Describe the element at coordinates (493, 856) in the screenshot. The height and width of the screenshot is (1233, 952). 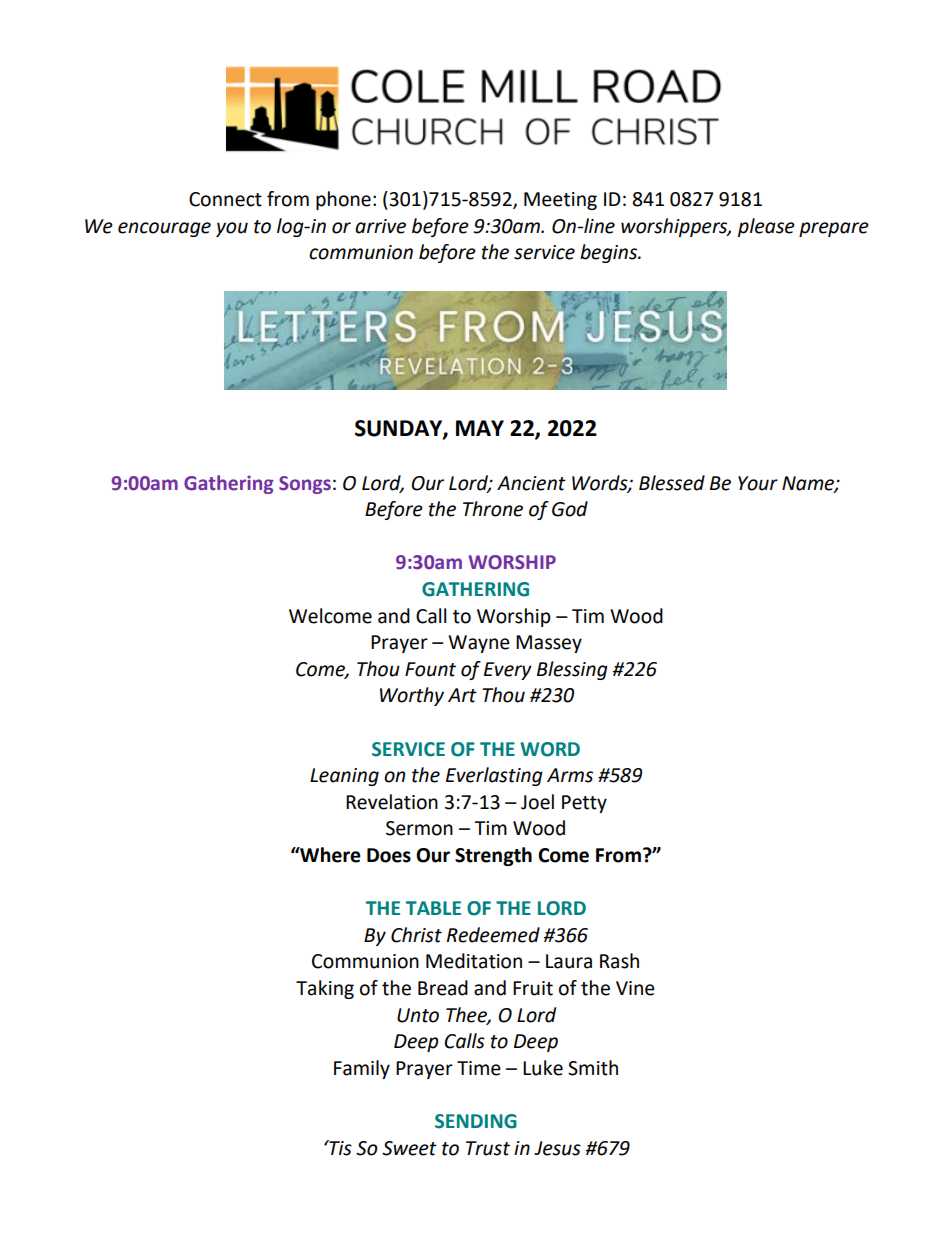
I see `Strength` at that location.
